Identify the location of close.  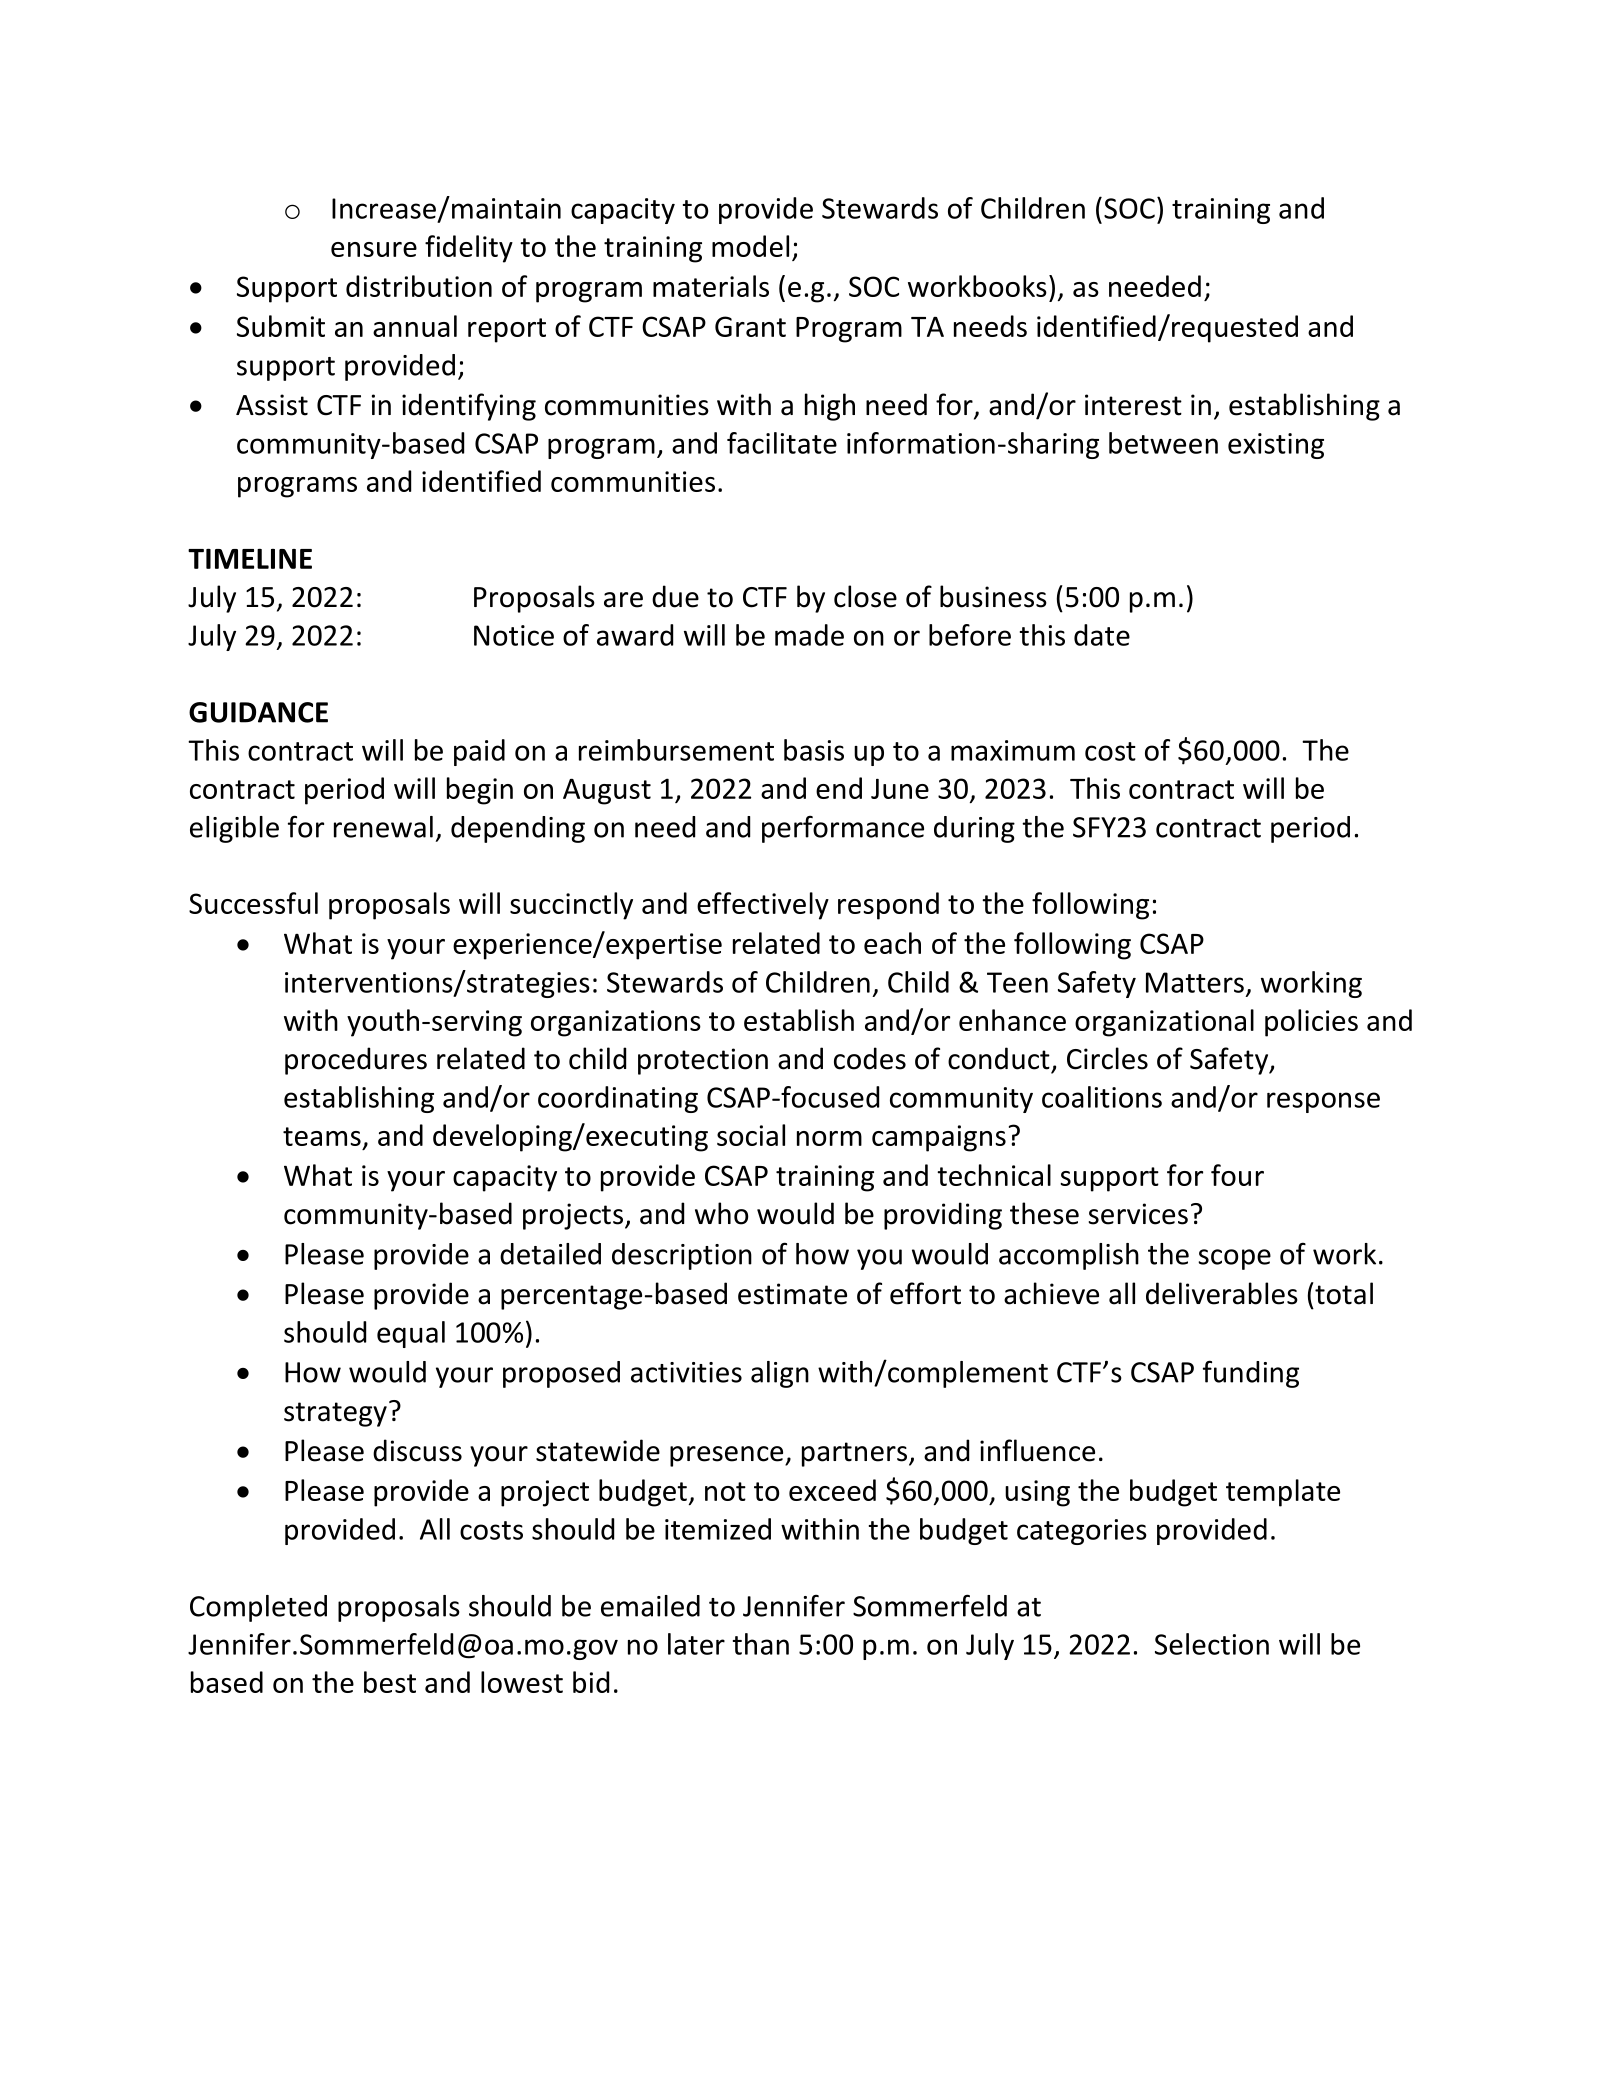
(865, 596).
